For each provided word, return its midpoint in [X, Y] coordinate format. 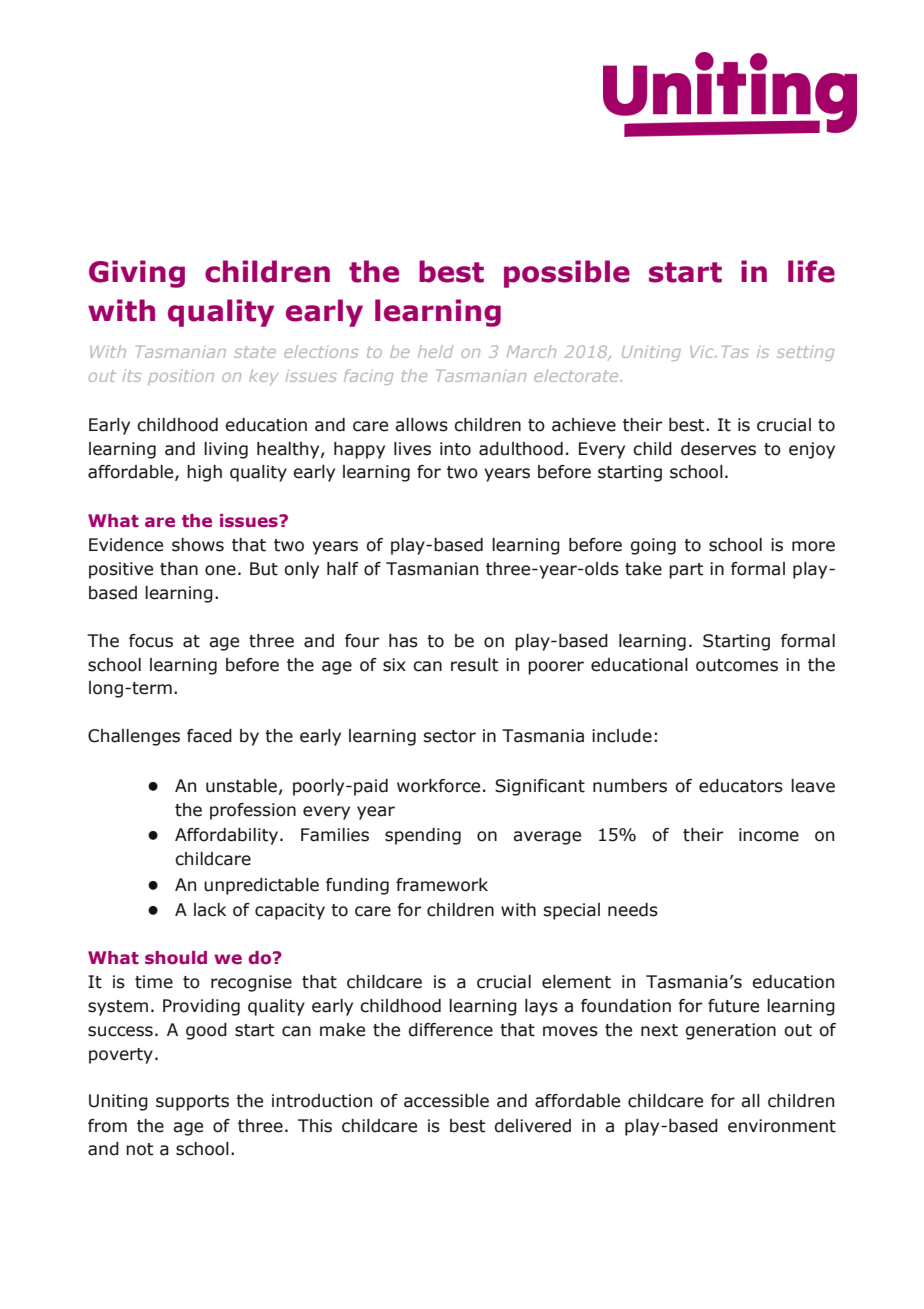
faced [209, 736]
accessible [446, 1101]
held [435, 351]
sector [450, 736]
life [811, 271]
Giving [137, 274]
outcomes [737, 665]
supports [192, 1103]
